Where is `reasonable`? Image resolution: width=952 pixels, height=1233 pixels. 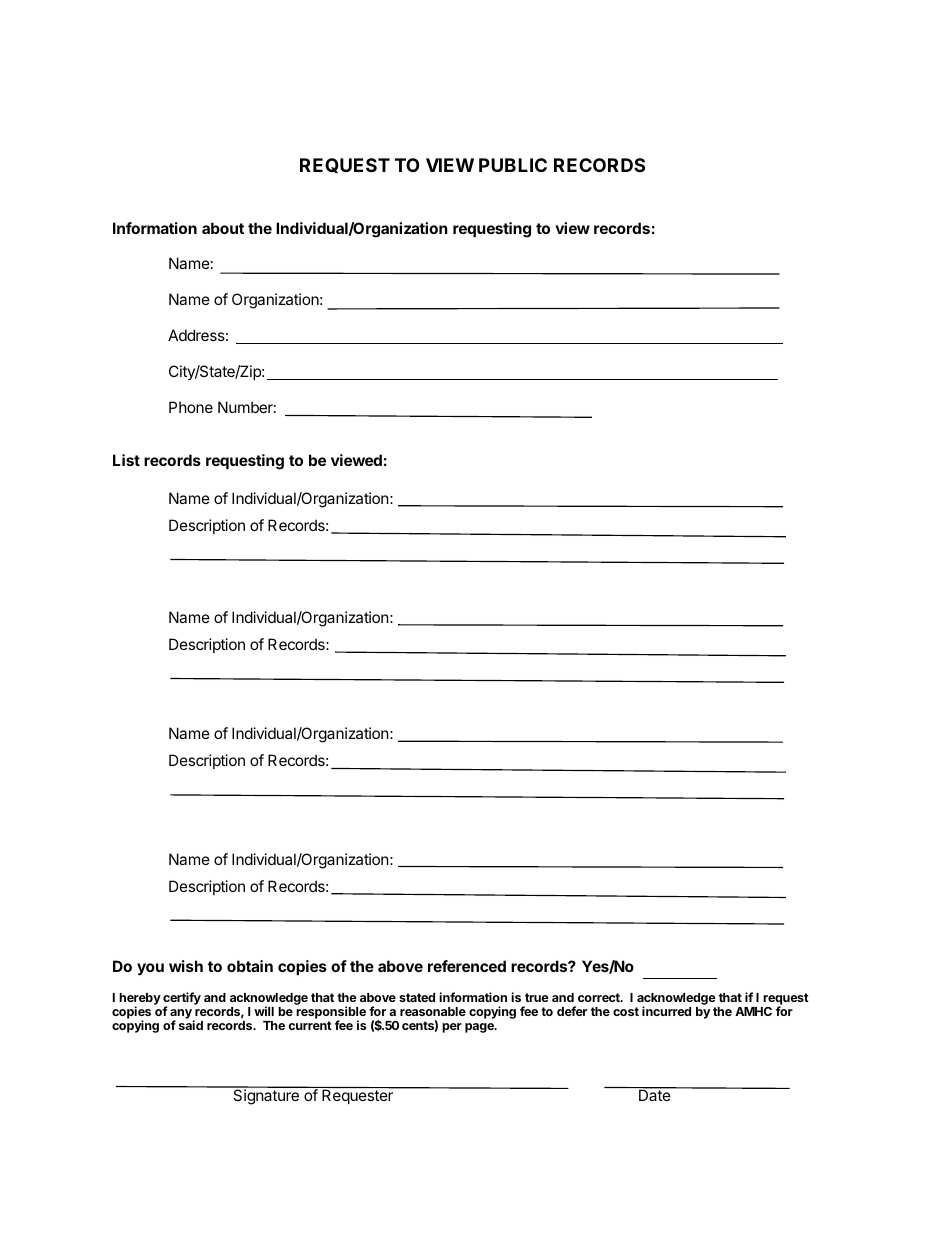 reasonable is located at coordinates (433, 1011).
